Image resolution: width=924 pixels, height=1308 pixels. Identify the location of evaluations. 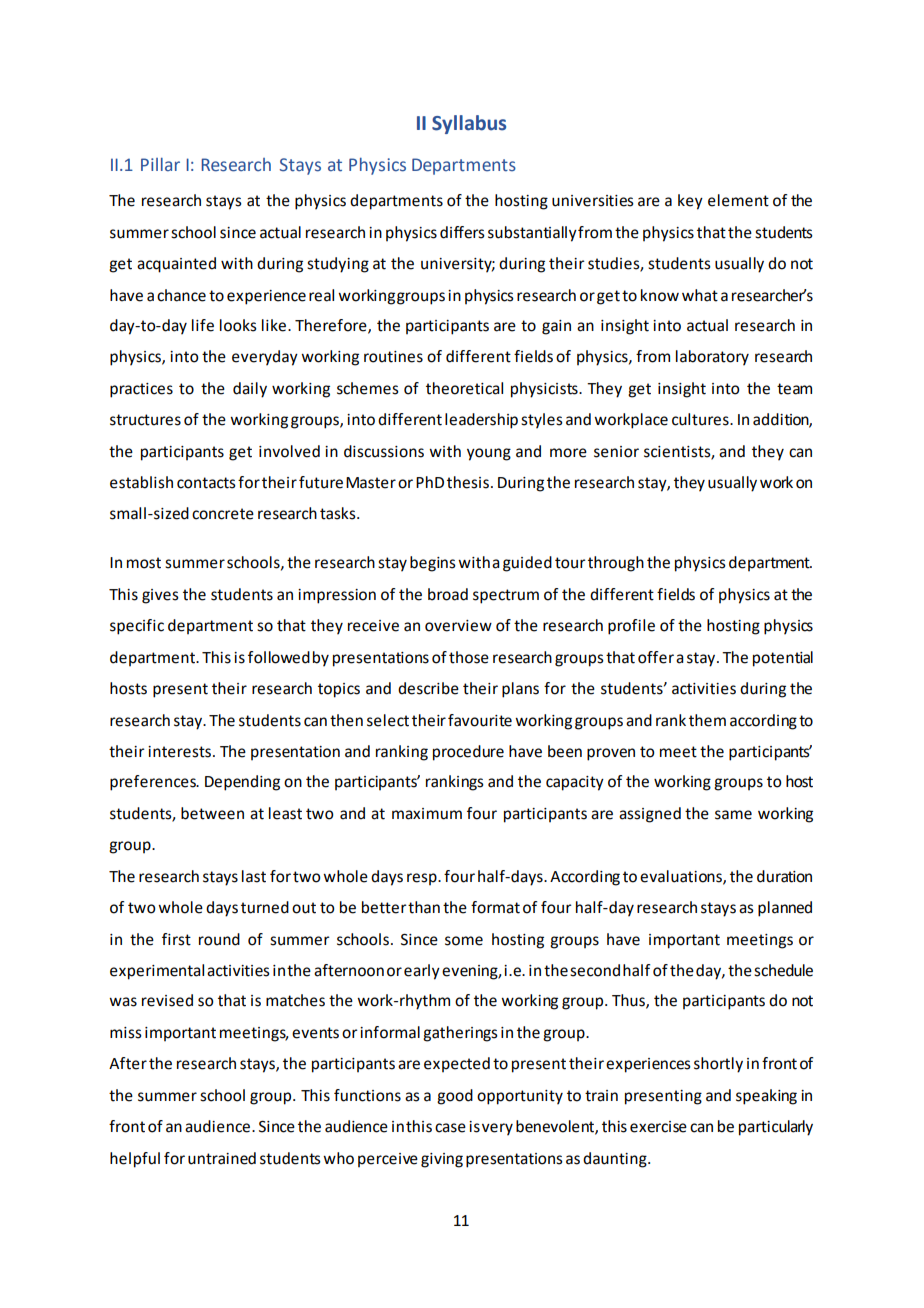
(682, 877).
